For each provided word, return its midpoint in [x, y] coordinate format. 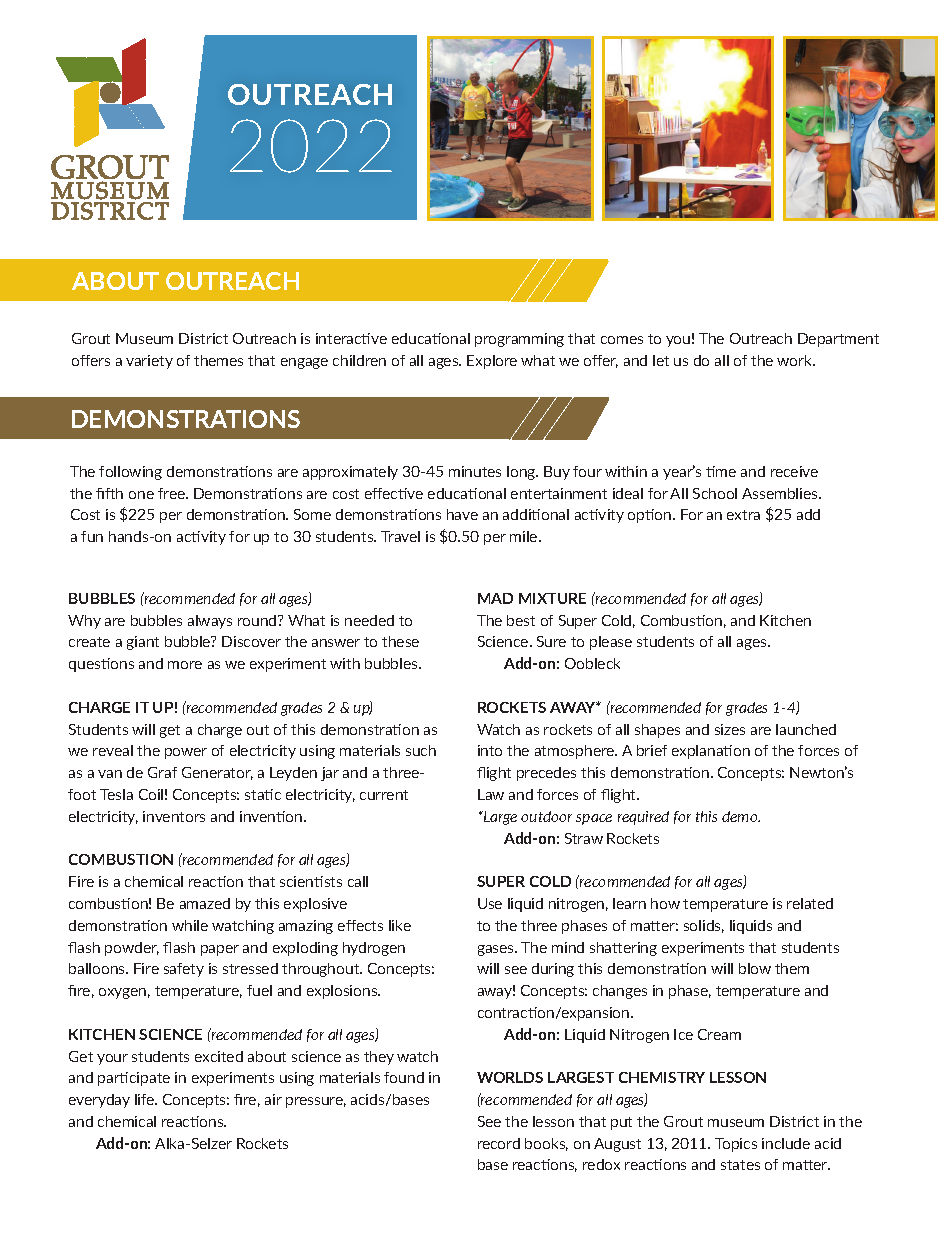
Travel [400, 536]
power [186, 753]
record [499, 1143]
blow [755, 968]
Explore [492, 362]
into [490, 750]
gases [497, 950]
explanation [711, 752]
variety [149, 362]
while [190, 925]
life [146, 1099]
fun [92, 536]
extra [743, 515]
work [796, 360]
